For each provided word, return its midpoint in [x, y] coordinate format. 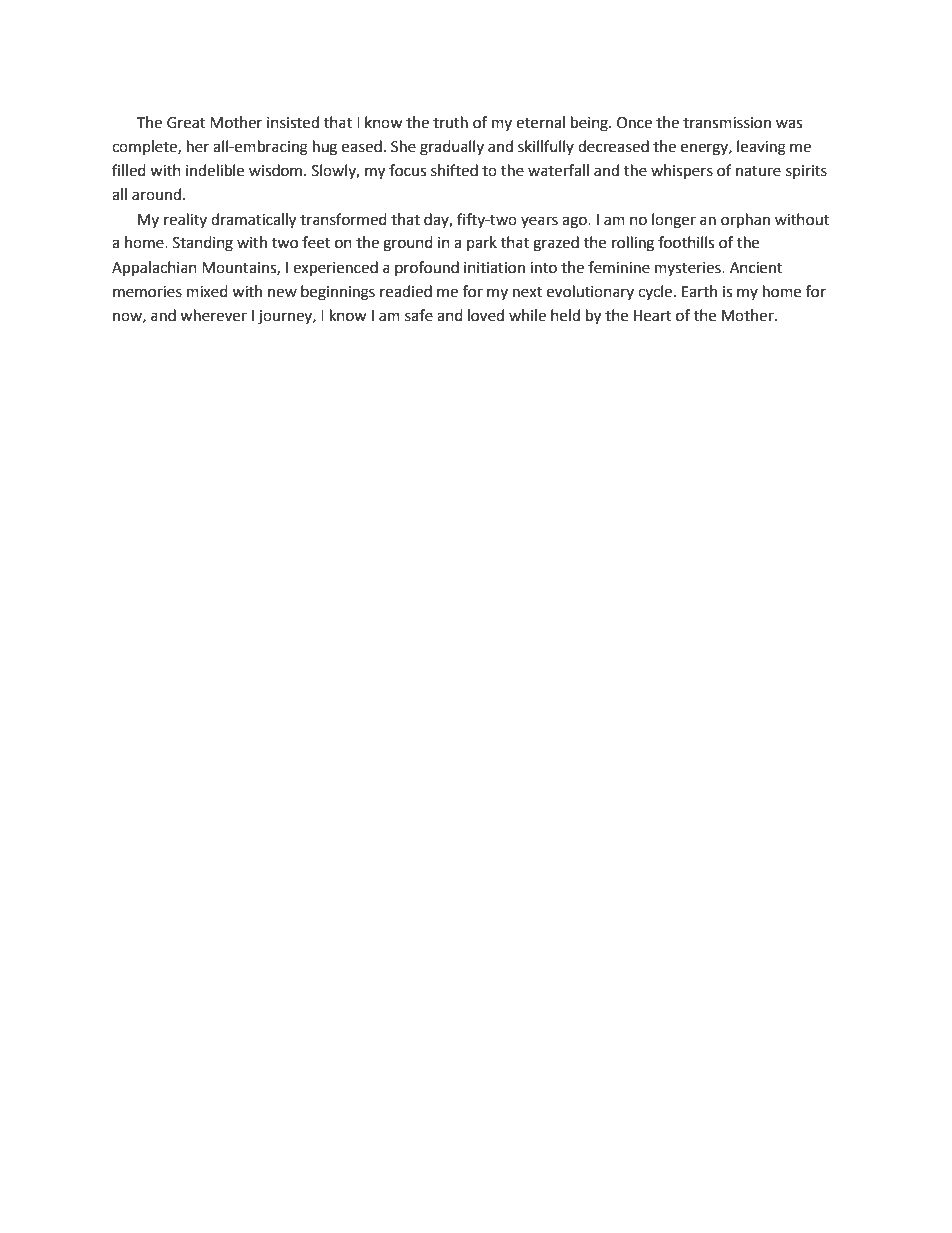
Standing [203, 244]
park [482, 243]
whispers [682, 172]
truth [450, 122]
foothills [686, 242]
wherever [213, 315]
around [156, 194]
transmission [727, 123]
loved [486, 315]
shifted [454, 170]
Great [186, 123]
